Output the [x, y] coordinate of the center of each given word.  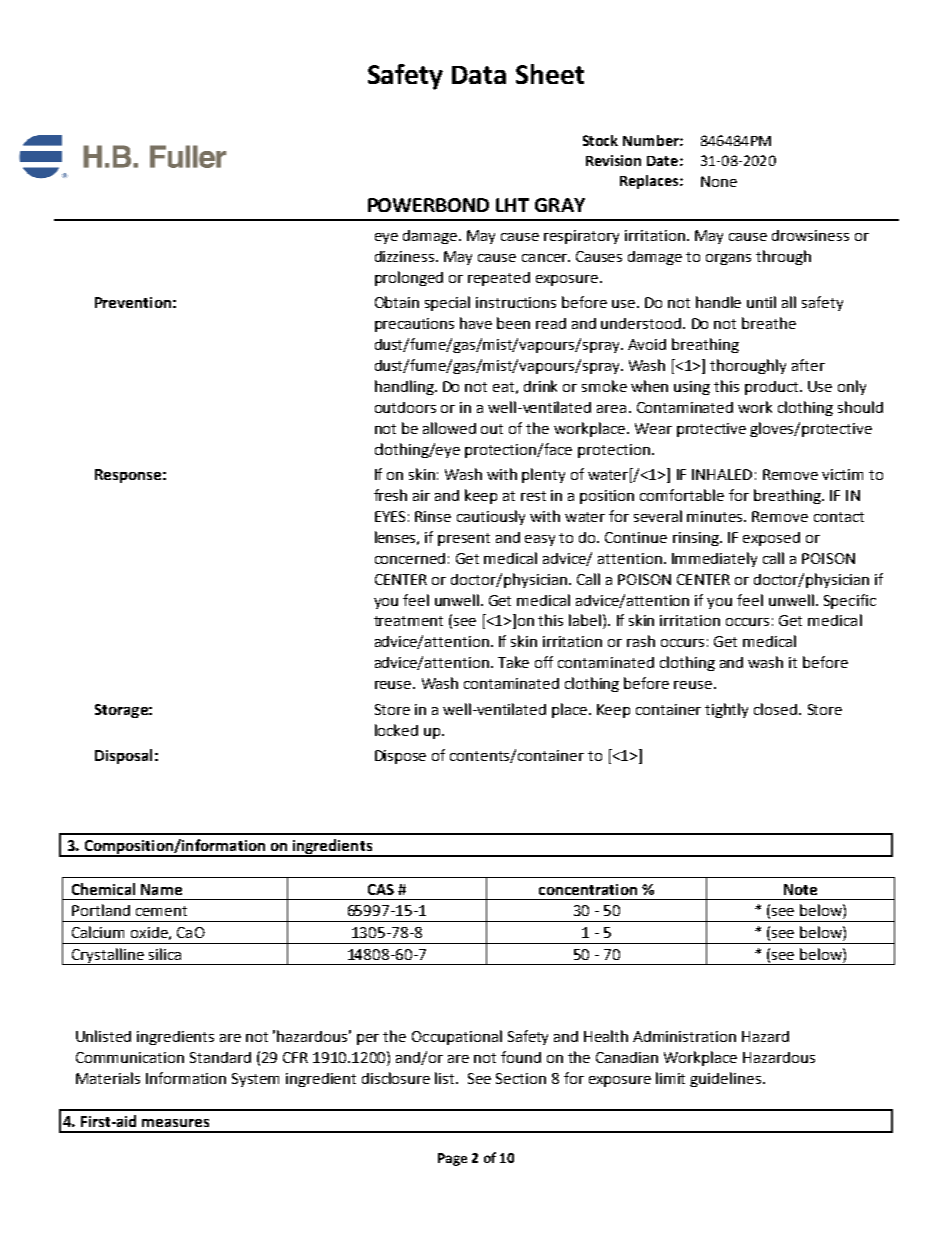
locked [396, 730]
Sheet [550, 74]
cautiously [491, 517]
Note [800, 889]
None [719, 181]
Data [479, 75]
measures [175, 1123]
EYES [390, 516]
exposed [771, 539]
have [476, 323]
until [761, 302]
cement [161, 911]
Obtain [397, 302]
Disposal [123, 756]
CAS [381, 889]
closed [775, 709]
